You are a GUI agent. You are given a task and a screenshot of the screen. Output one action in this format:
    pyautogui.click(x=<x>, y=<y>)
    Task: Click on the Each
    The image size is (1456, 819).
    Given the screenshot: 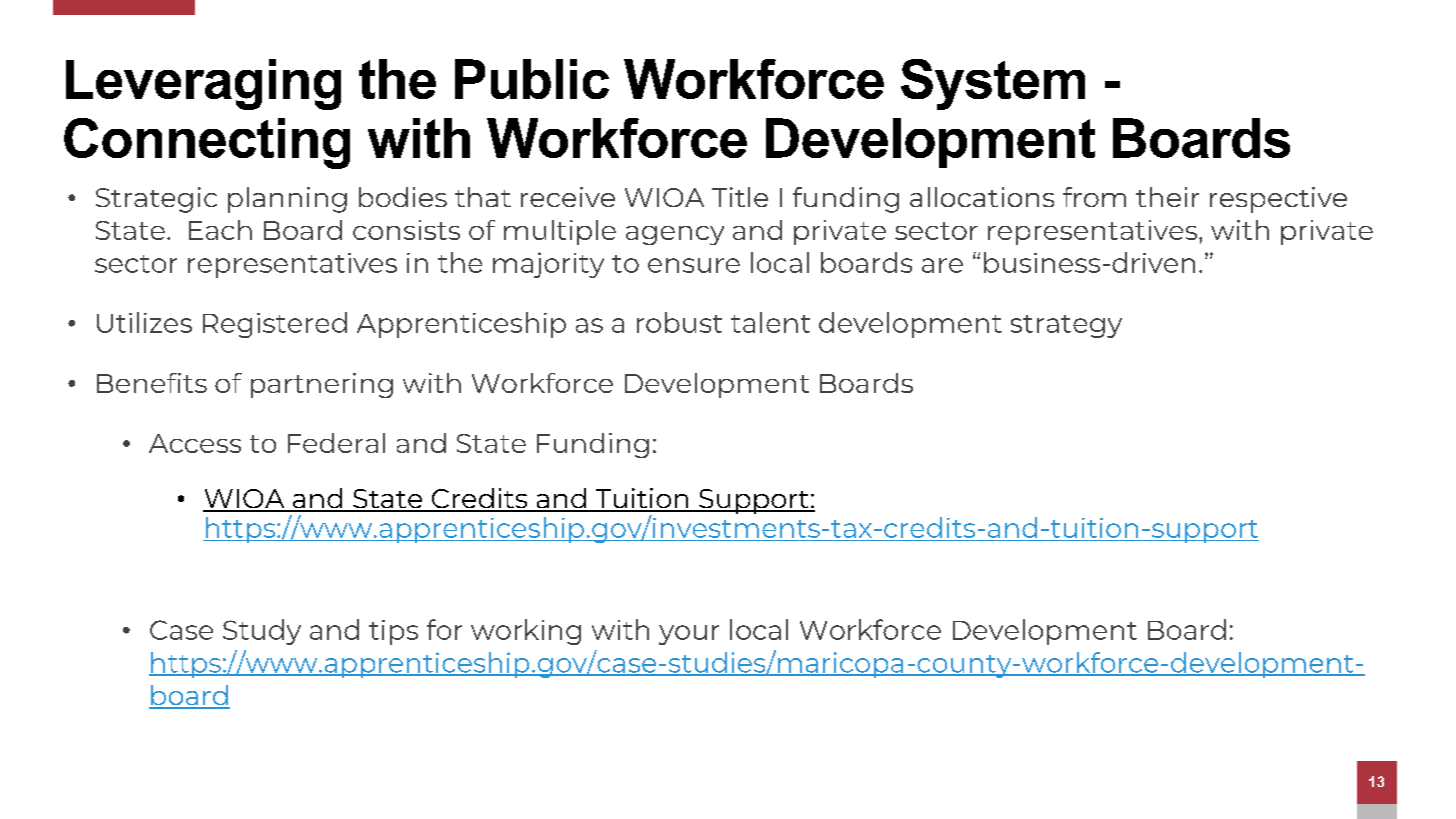 What is the action you would take?
    pyautogui.click(x=220, y=230)
